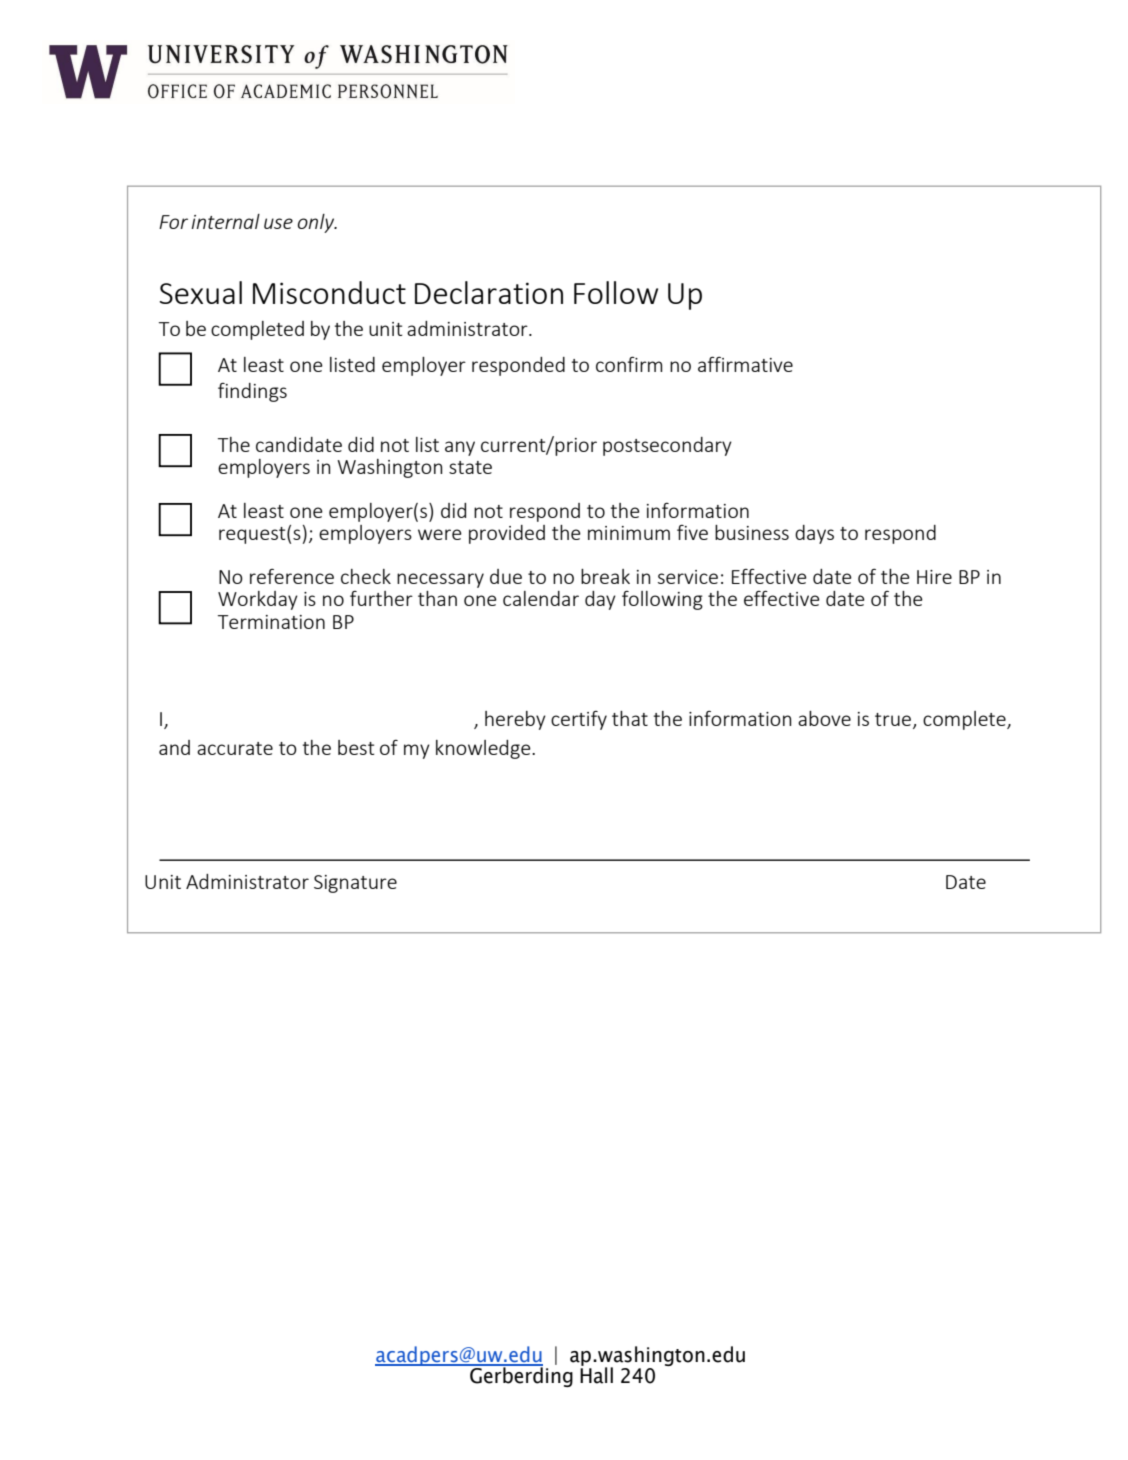 This image has width=1128, height=1460. Describe the element at coordinates (355, 884) in the image. I see `Signature` at that location.
